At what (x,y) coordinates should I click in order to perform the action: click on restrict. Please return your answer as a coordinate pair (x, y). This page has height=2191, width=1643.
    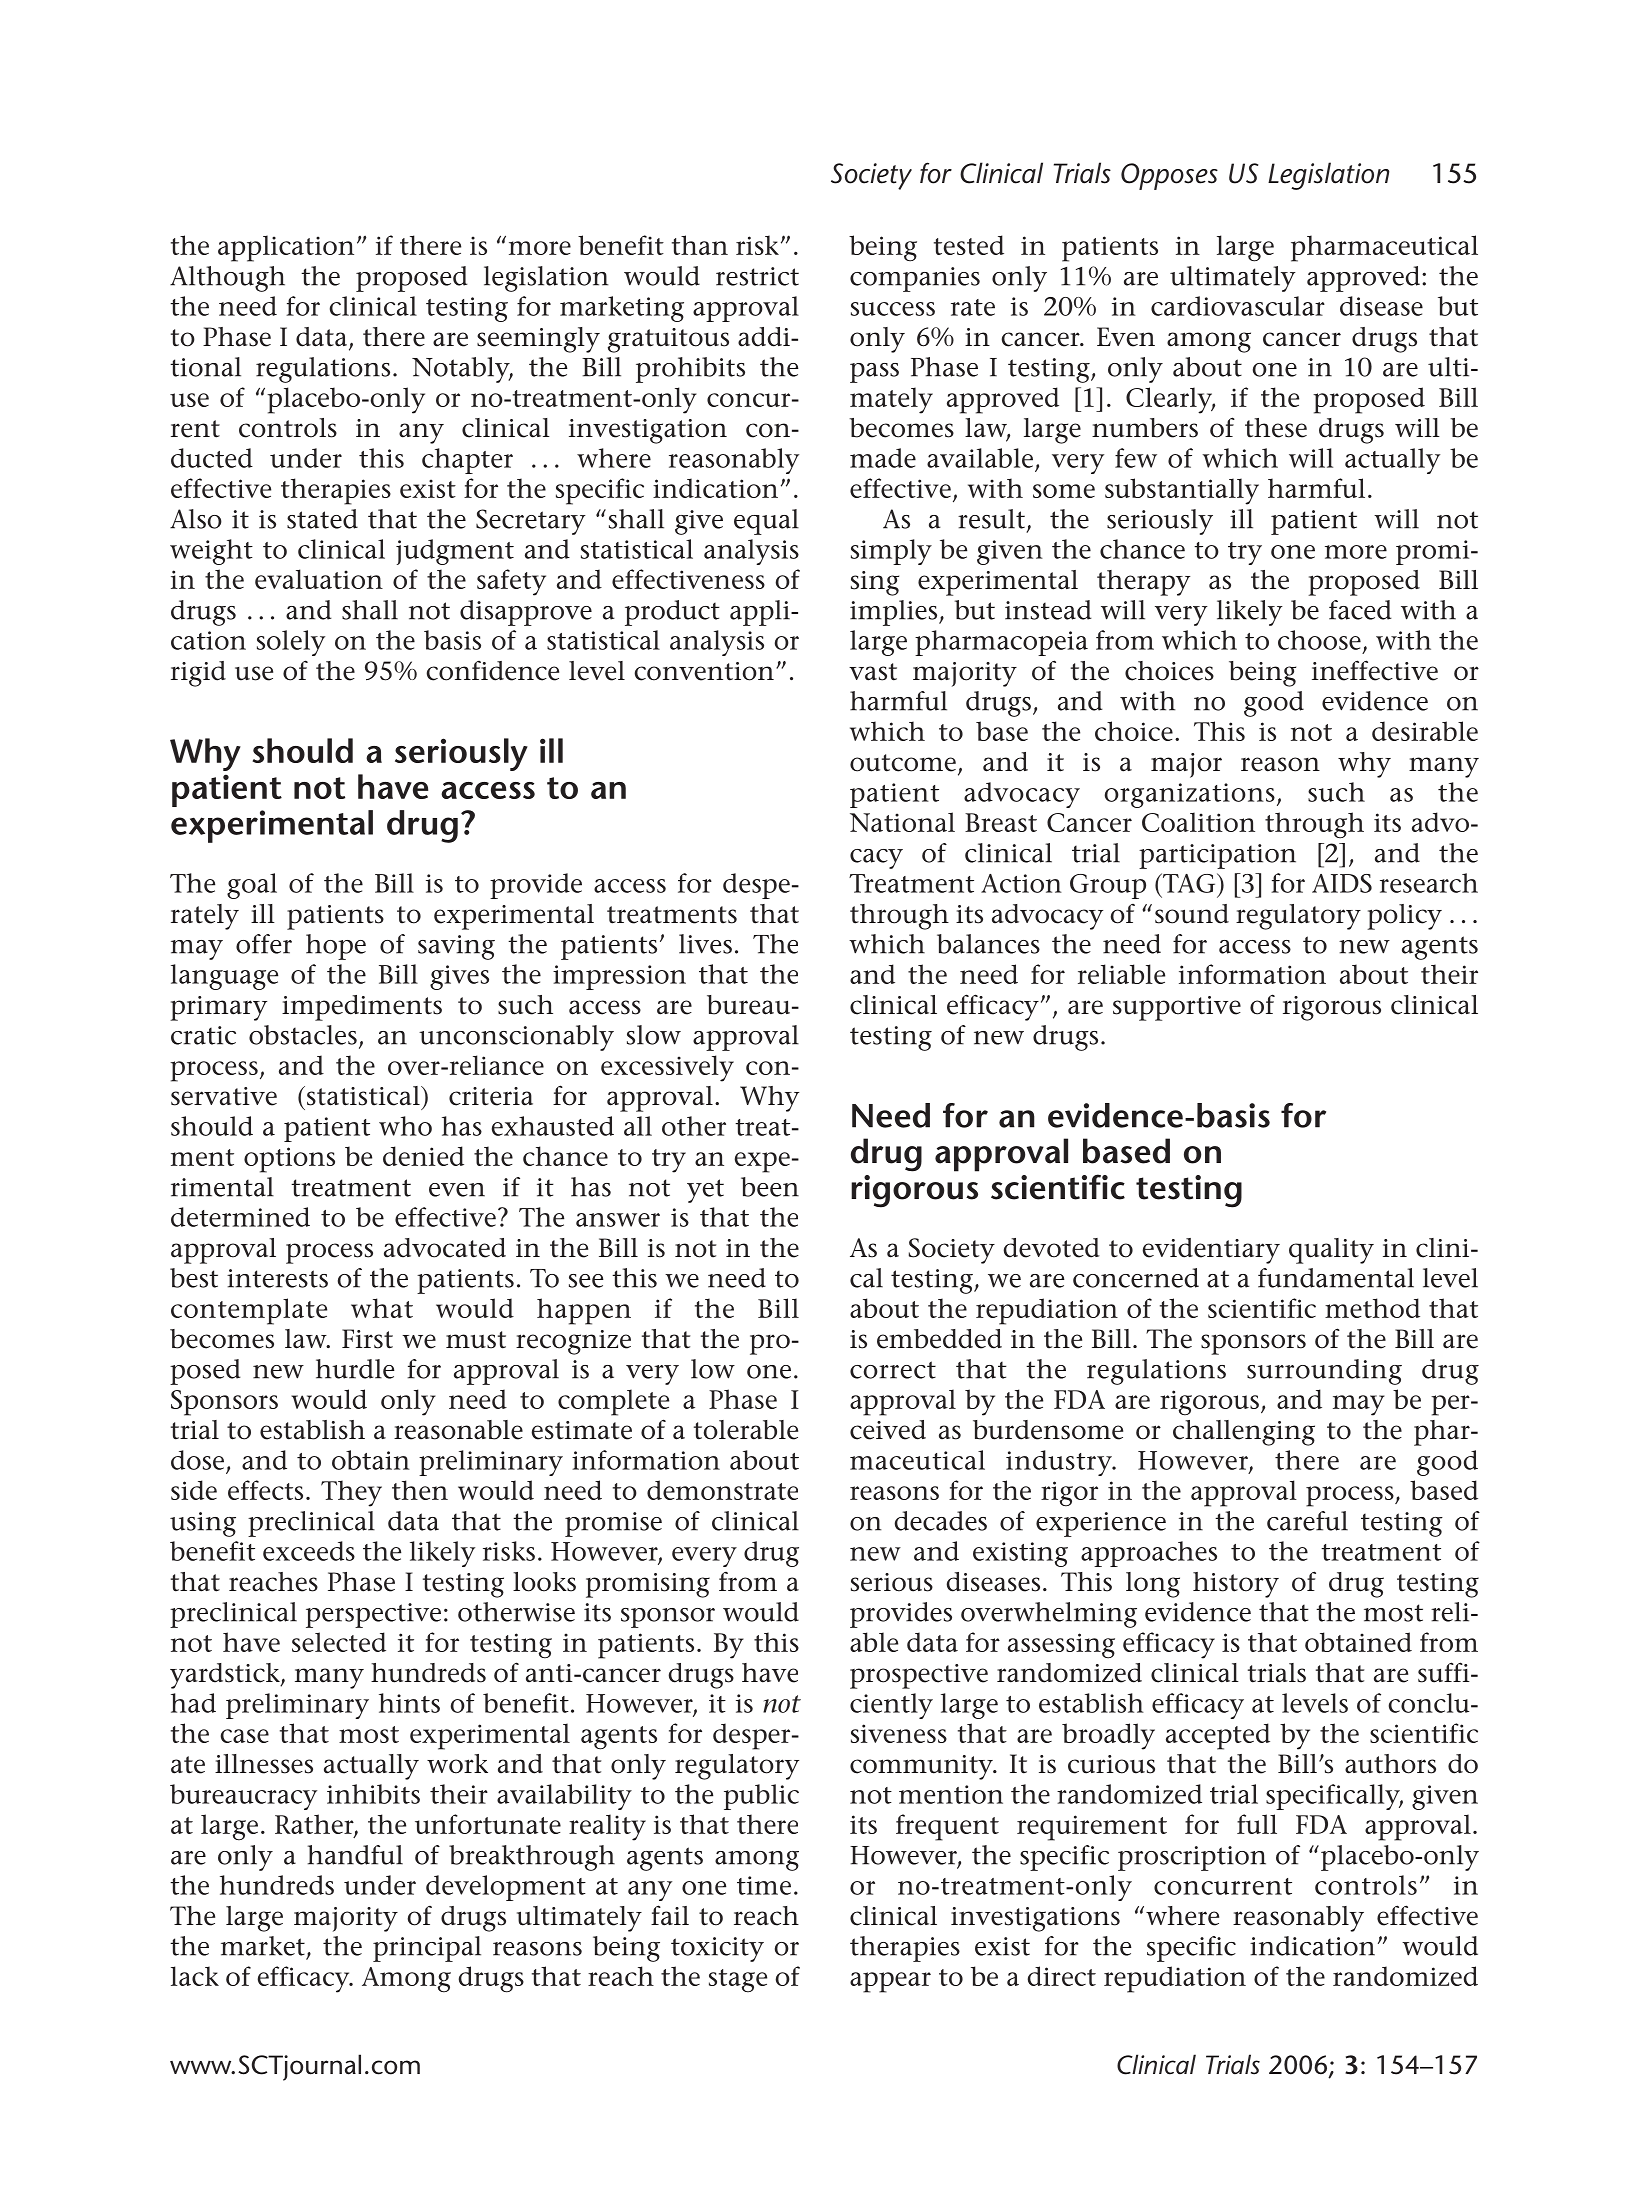
    Looking at the image, I should click on (757, 276).
